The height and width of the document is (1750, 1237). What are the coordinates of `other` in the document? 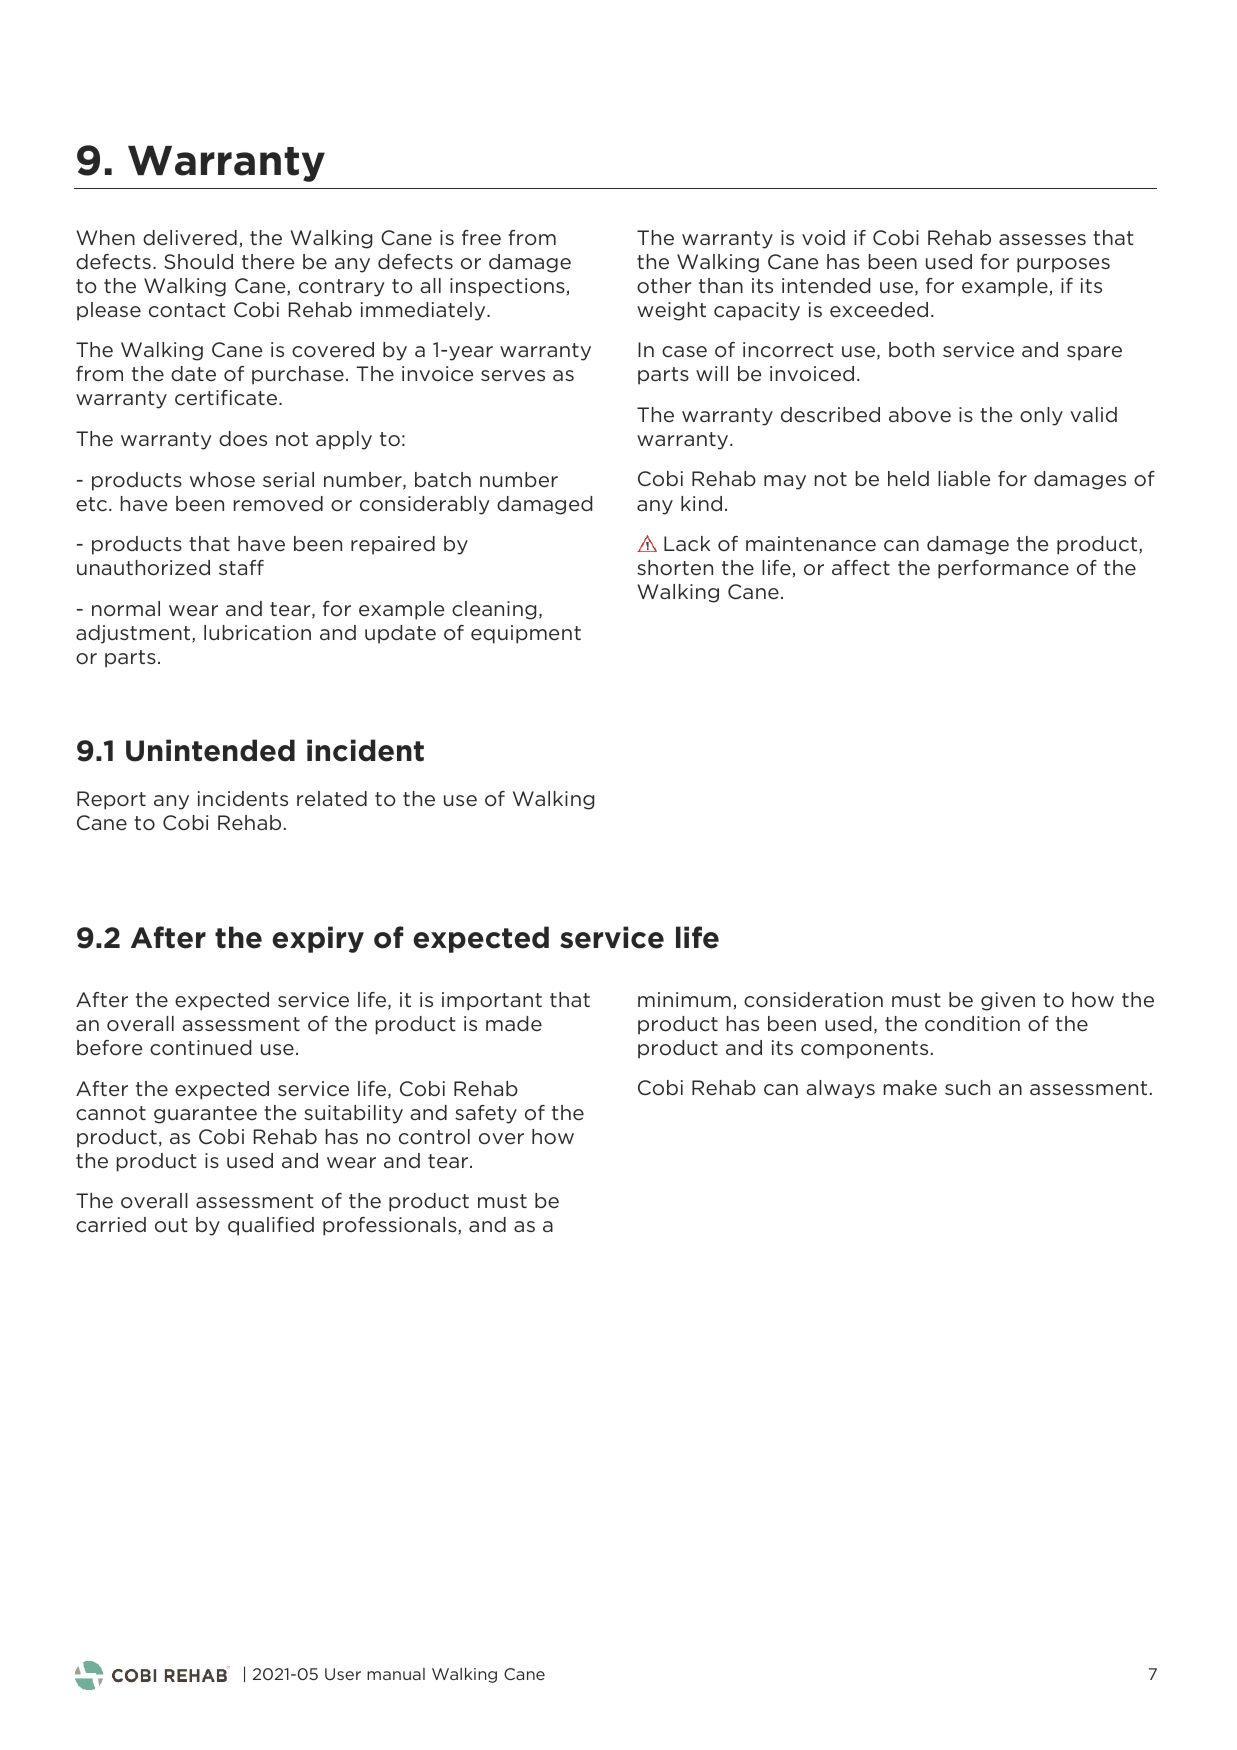 It's located at (664, 286).
